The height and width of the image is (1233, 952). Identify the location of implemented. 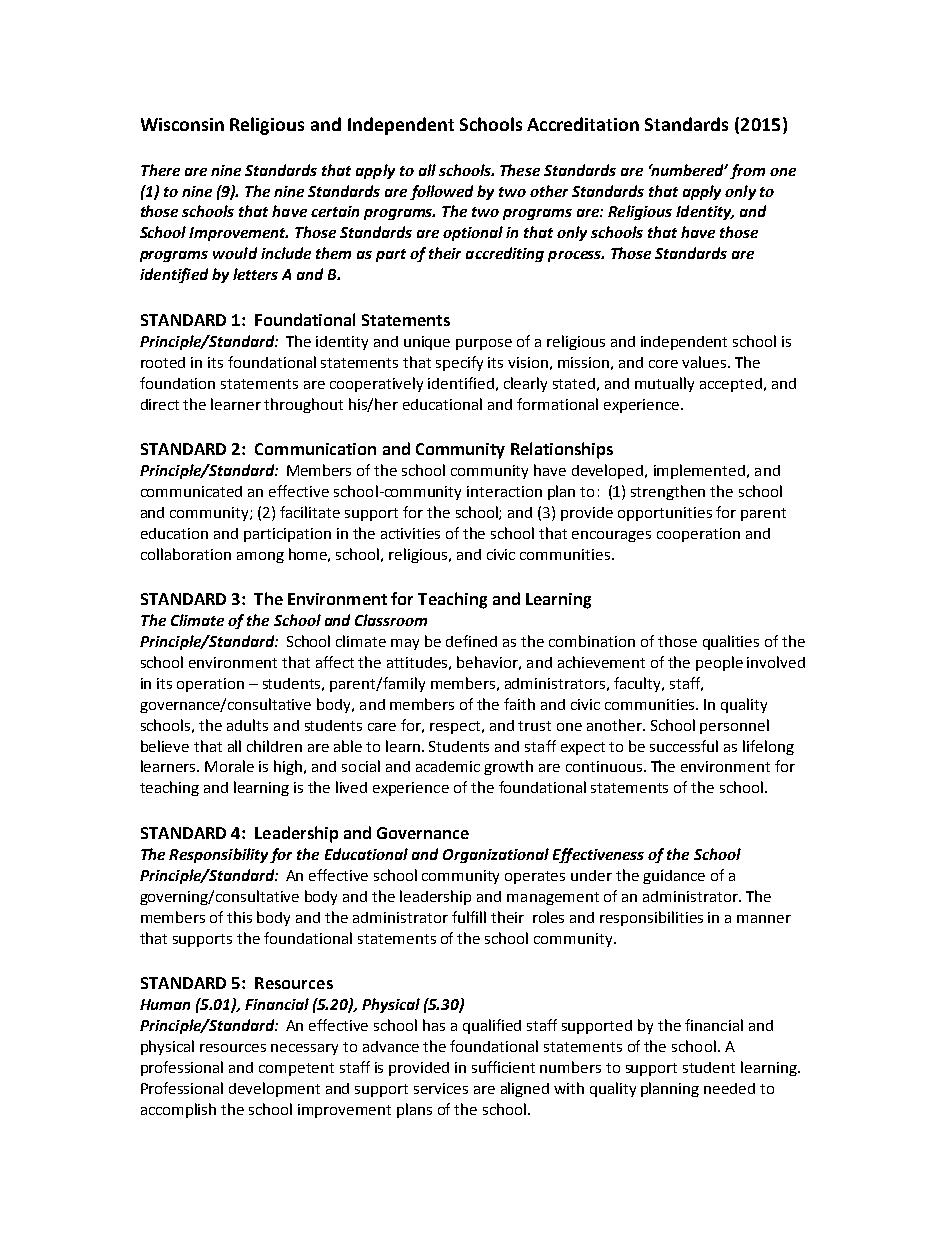
(699, 471).
